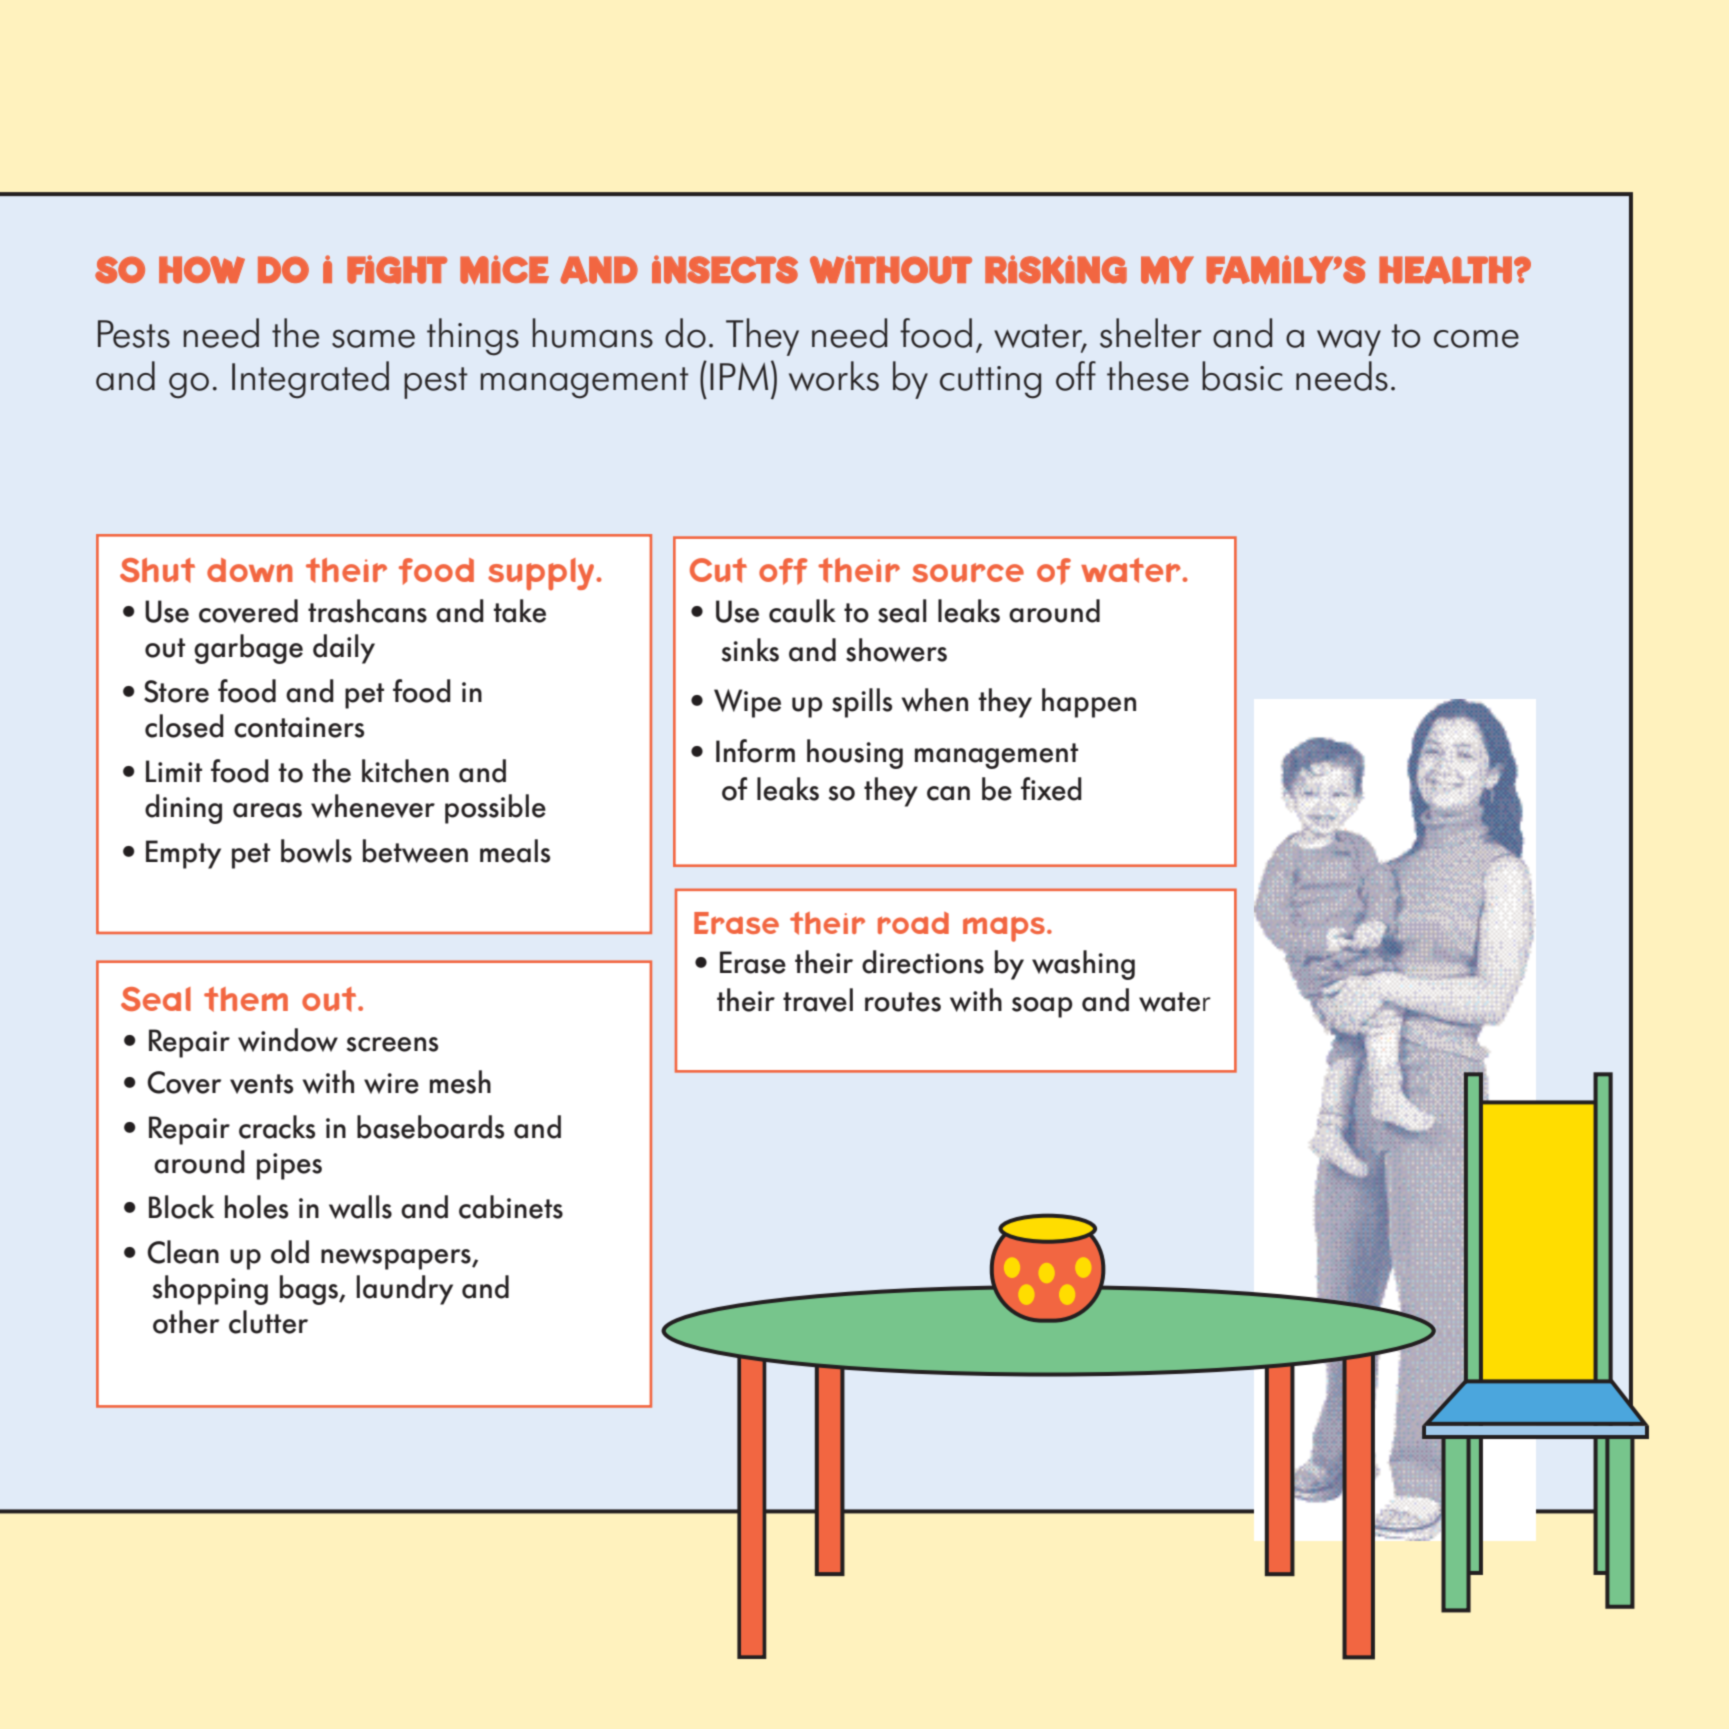  Describe the element at coordinates (1051, 789) in the screenshot. I see `fixed` at that location.
